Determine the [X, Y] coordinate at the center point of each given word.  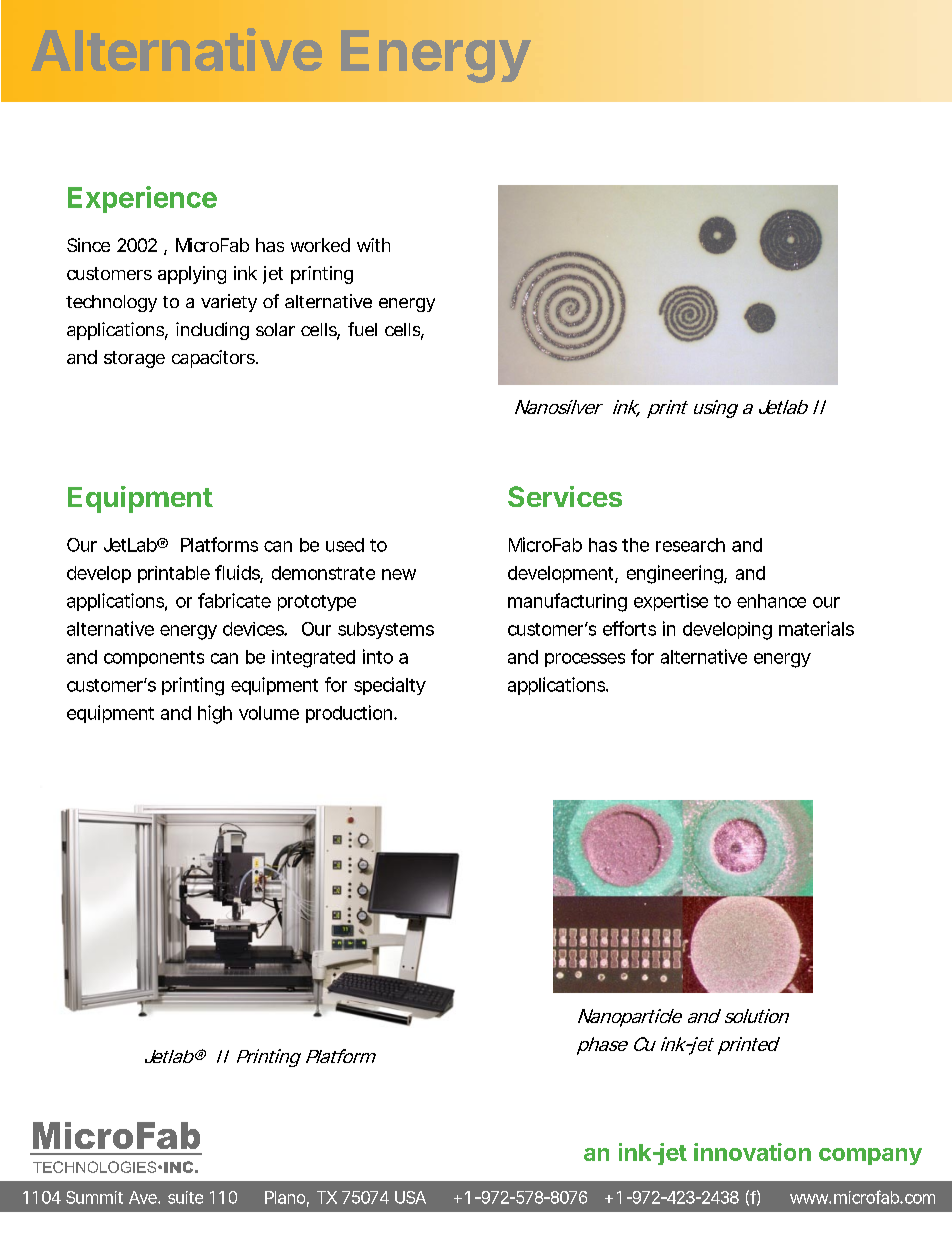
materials [816, 628]
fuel [362, 329]
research [690, 545]
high [215, 714]
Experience [142, 199]
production [350, 714]
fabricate [234, 600]
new [399, 574]
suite [185, 1197]
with [373, 245]
